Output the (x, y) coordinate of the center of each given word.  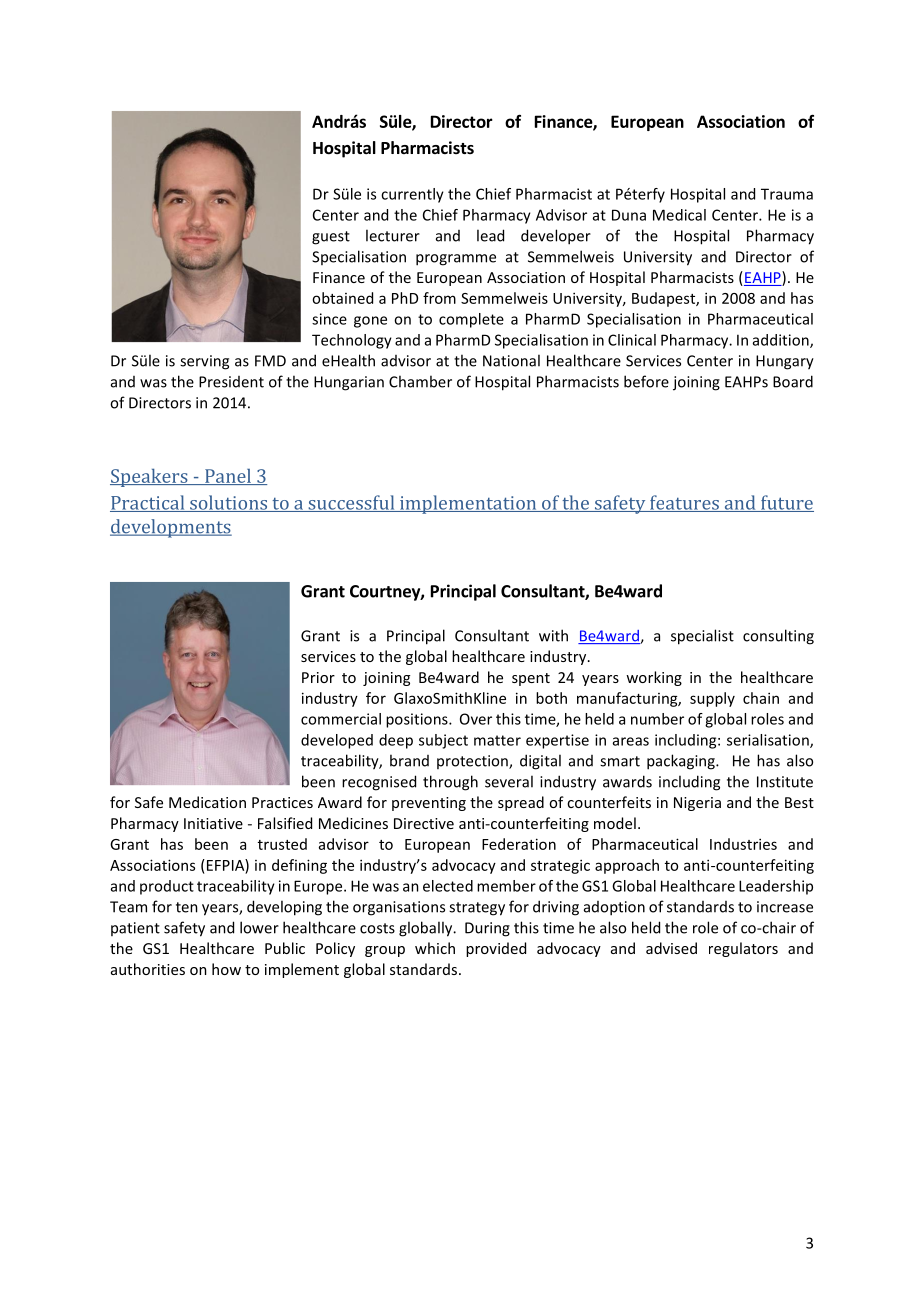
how (226, 969)
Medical (679, 215)
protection (473, 762)
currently (412, 195)
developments (171, 528)
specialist (702, 637)
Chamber (420, 381)
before (646, 381)
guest (331, 238)
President (231, 382)
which (435, 948)
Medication (207, 802)
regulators (743, 949)
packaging (682, 762)
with (553, 635)
